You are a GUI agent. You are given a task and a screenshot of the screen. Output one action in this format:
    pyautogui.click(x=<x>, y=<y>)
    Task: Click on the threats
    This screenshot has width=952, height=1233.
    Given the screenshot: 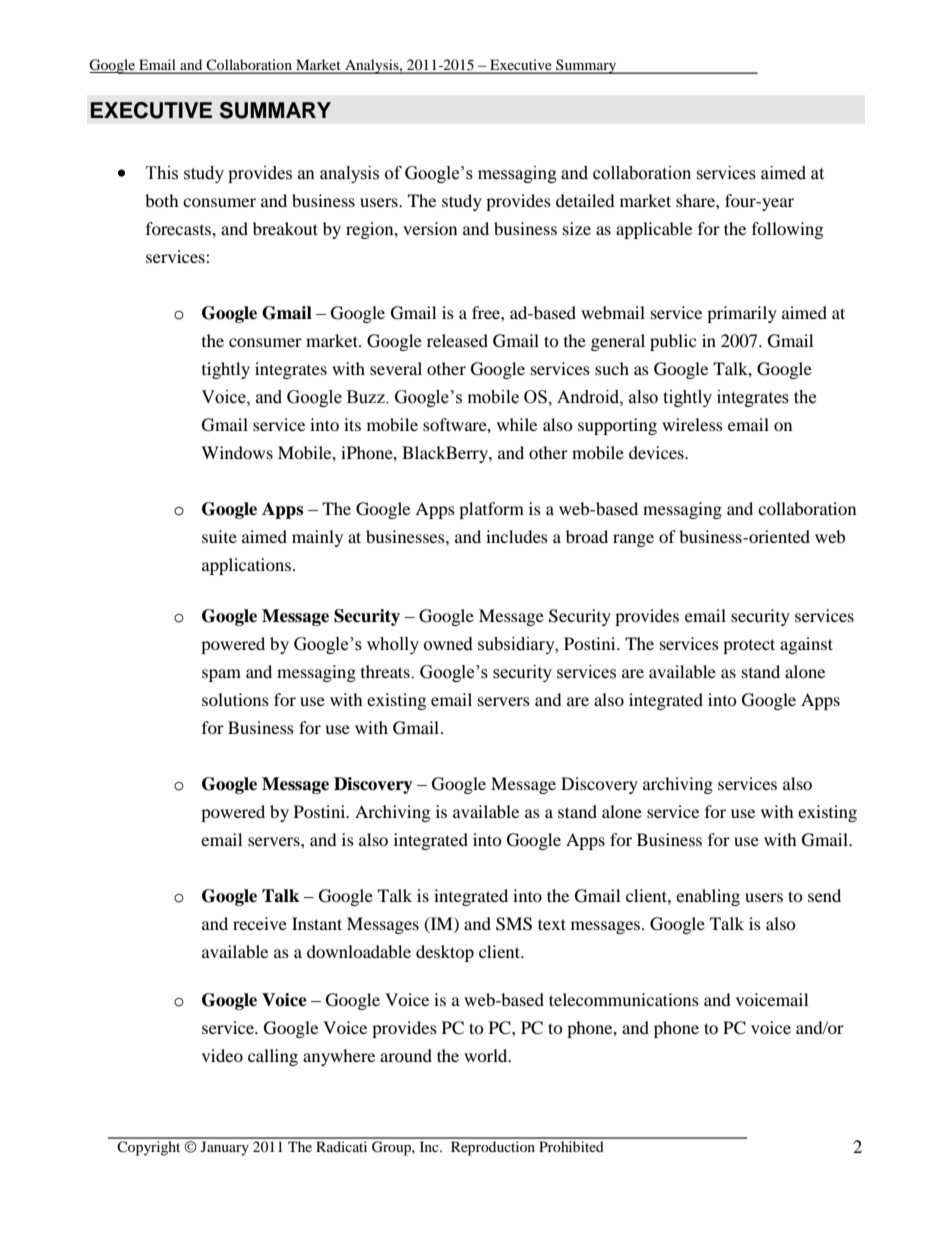 What is the action you would take?
    pyautogui.click(x=386, y=671)
